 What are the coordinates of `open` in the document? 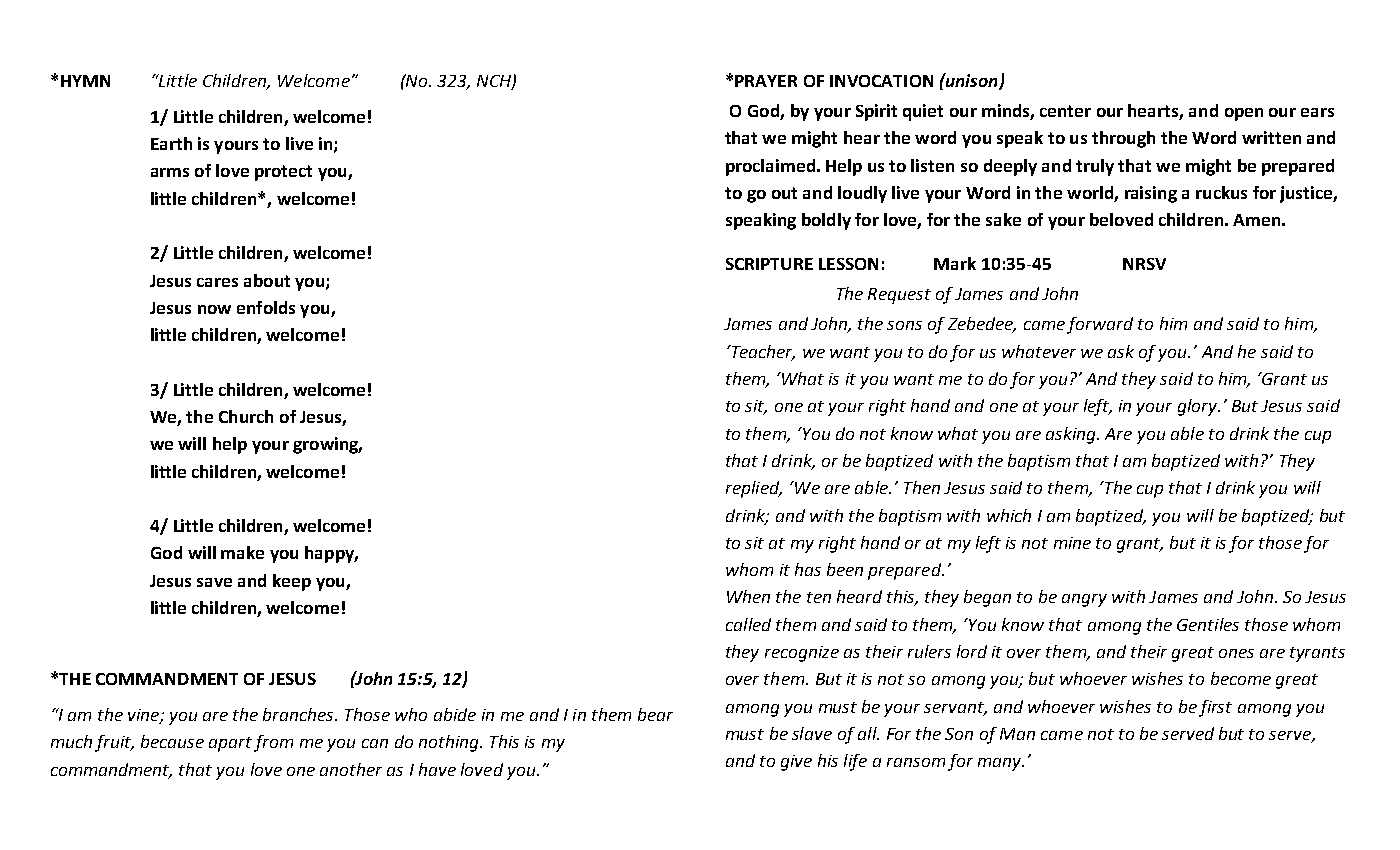 It's located at (1244, 114).
